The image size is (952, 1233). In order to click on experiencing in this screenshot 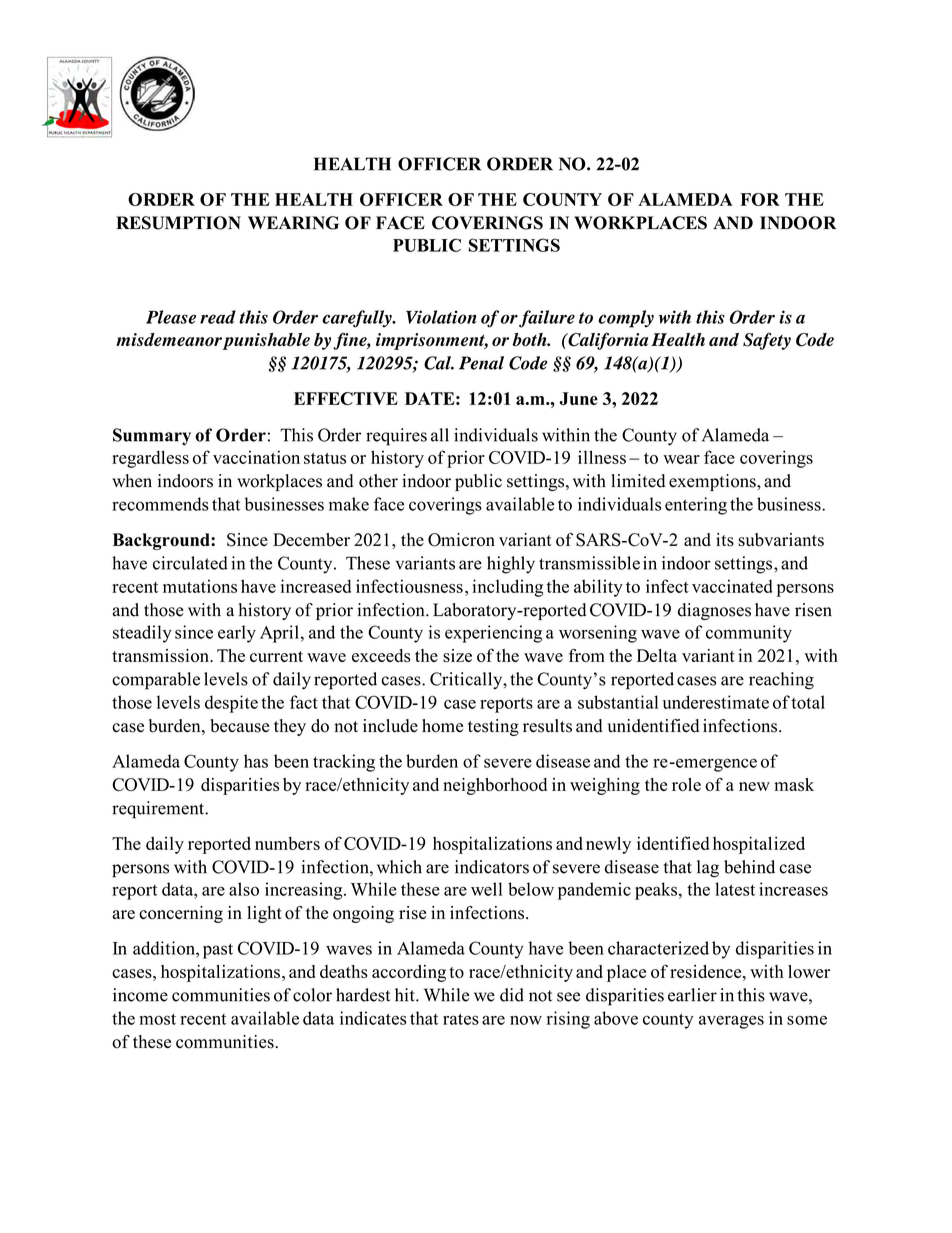, I will do `click(493, 634)`.
